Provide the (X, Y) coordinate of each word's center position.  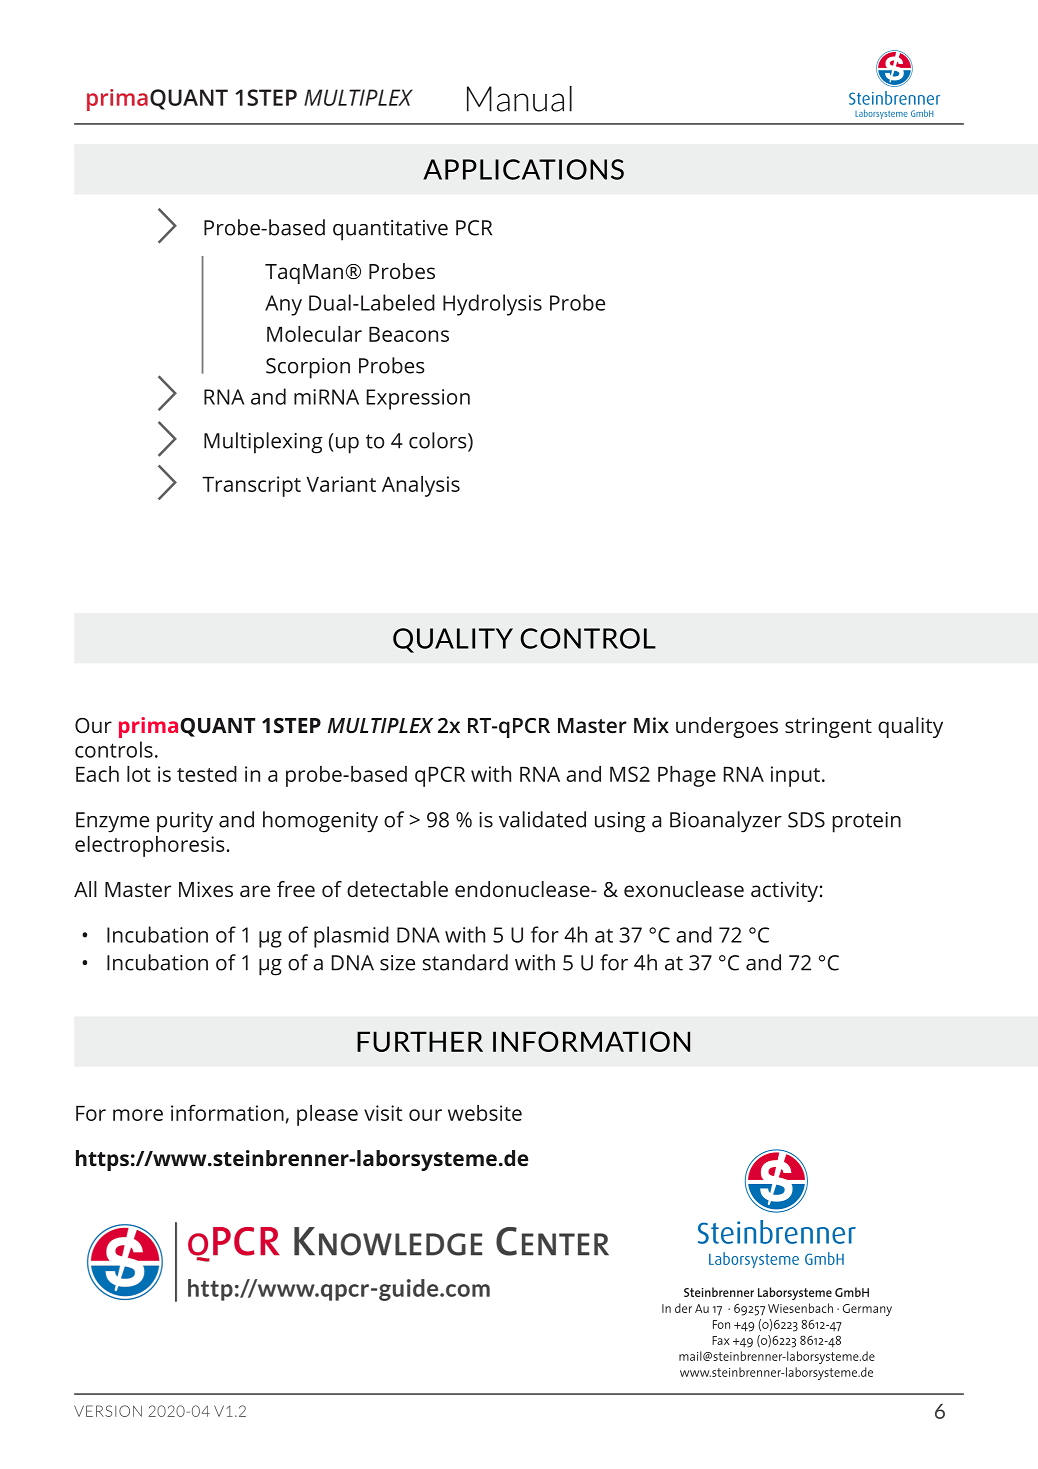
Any (283, 305)
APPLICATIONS (523, 169)
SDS (806, 820)
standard (465, 962)
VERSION (108, 1411)
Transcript (251, 486)
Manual (519, 99)
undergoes (727, 727)
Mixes (206, 889)
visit (383, 1113)
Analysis (421, 486)
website (485, 1113)
